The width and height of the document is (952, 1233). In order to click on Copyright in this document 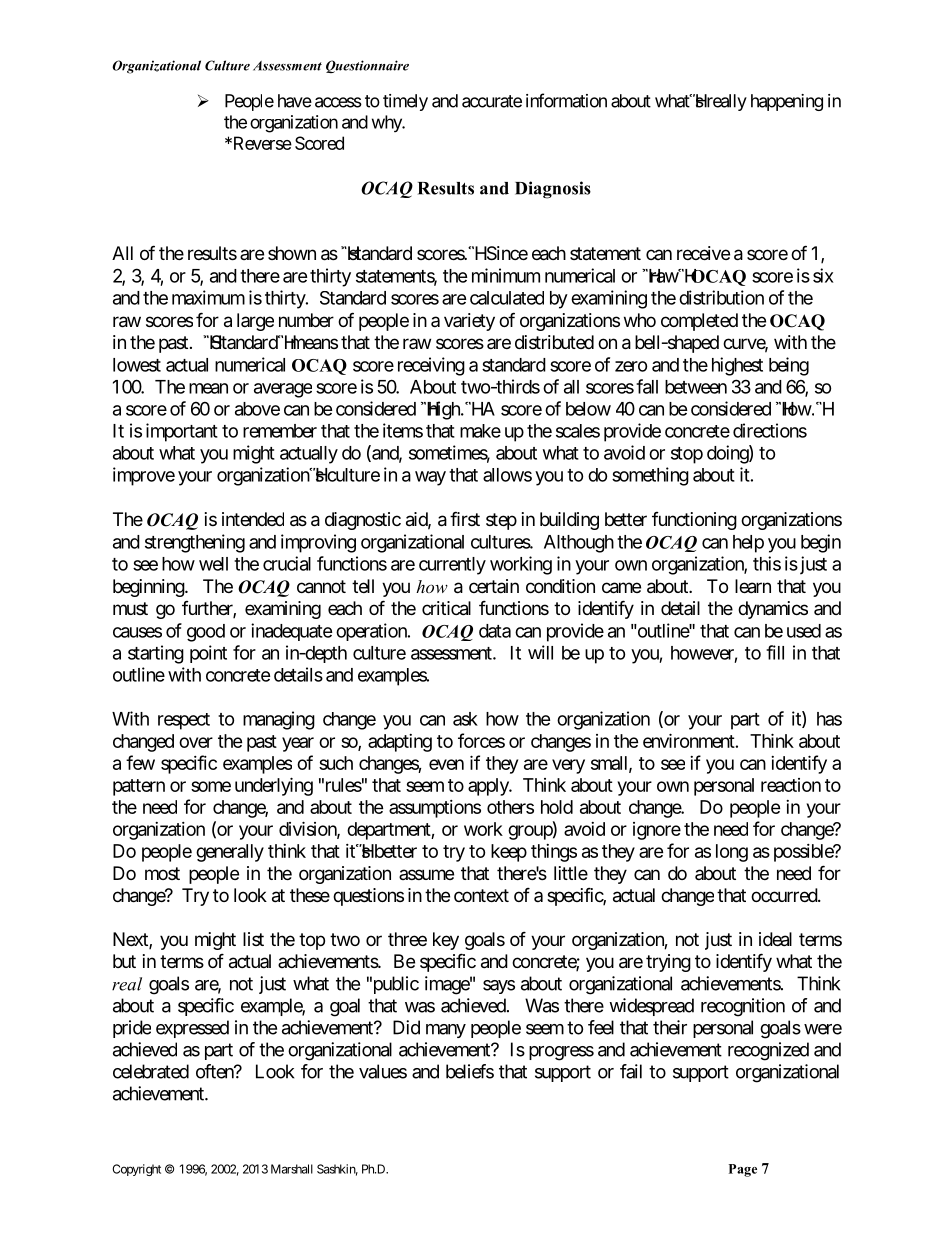, I will do `click(136, 1170)`.
